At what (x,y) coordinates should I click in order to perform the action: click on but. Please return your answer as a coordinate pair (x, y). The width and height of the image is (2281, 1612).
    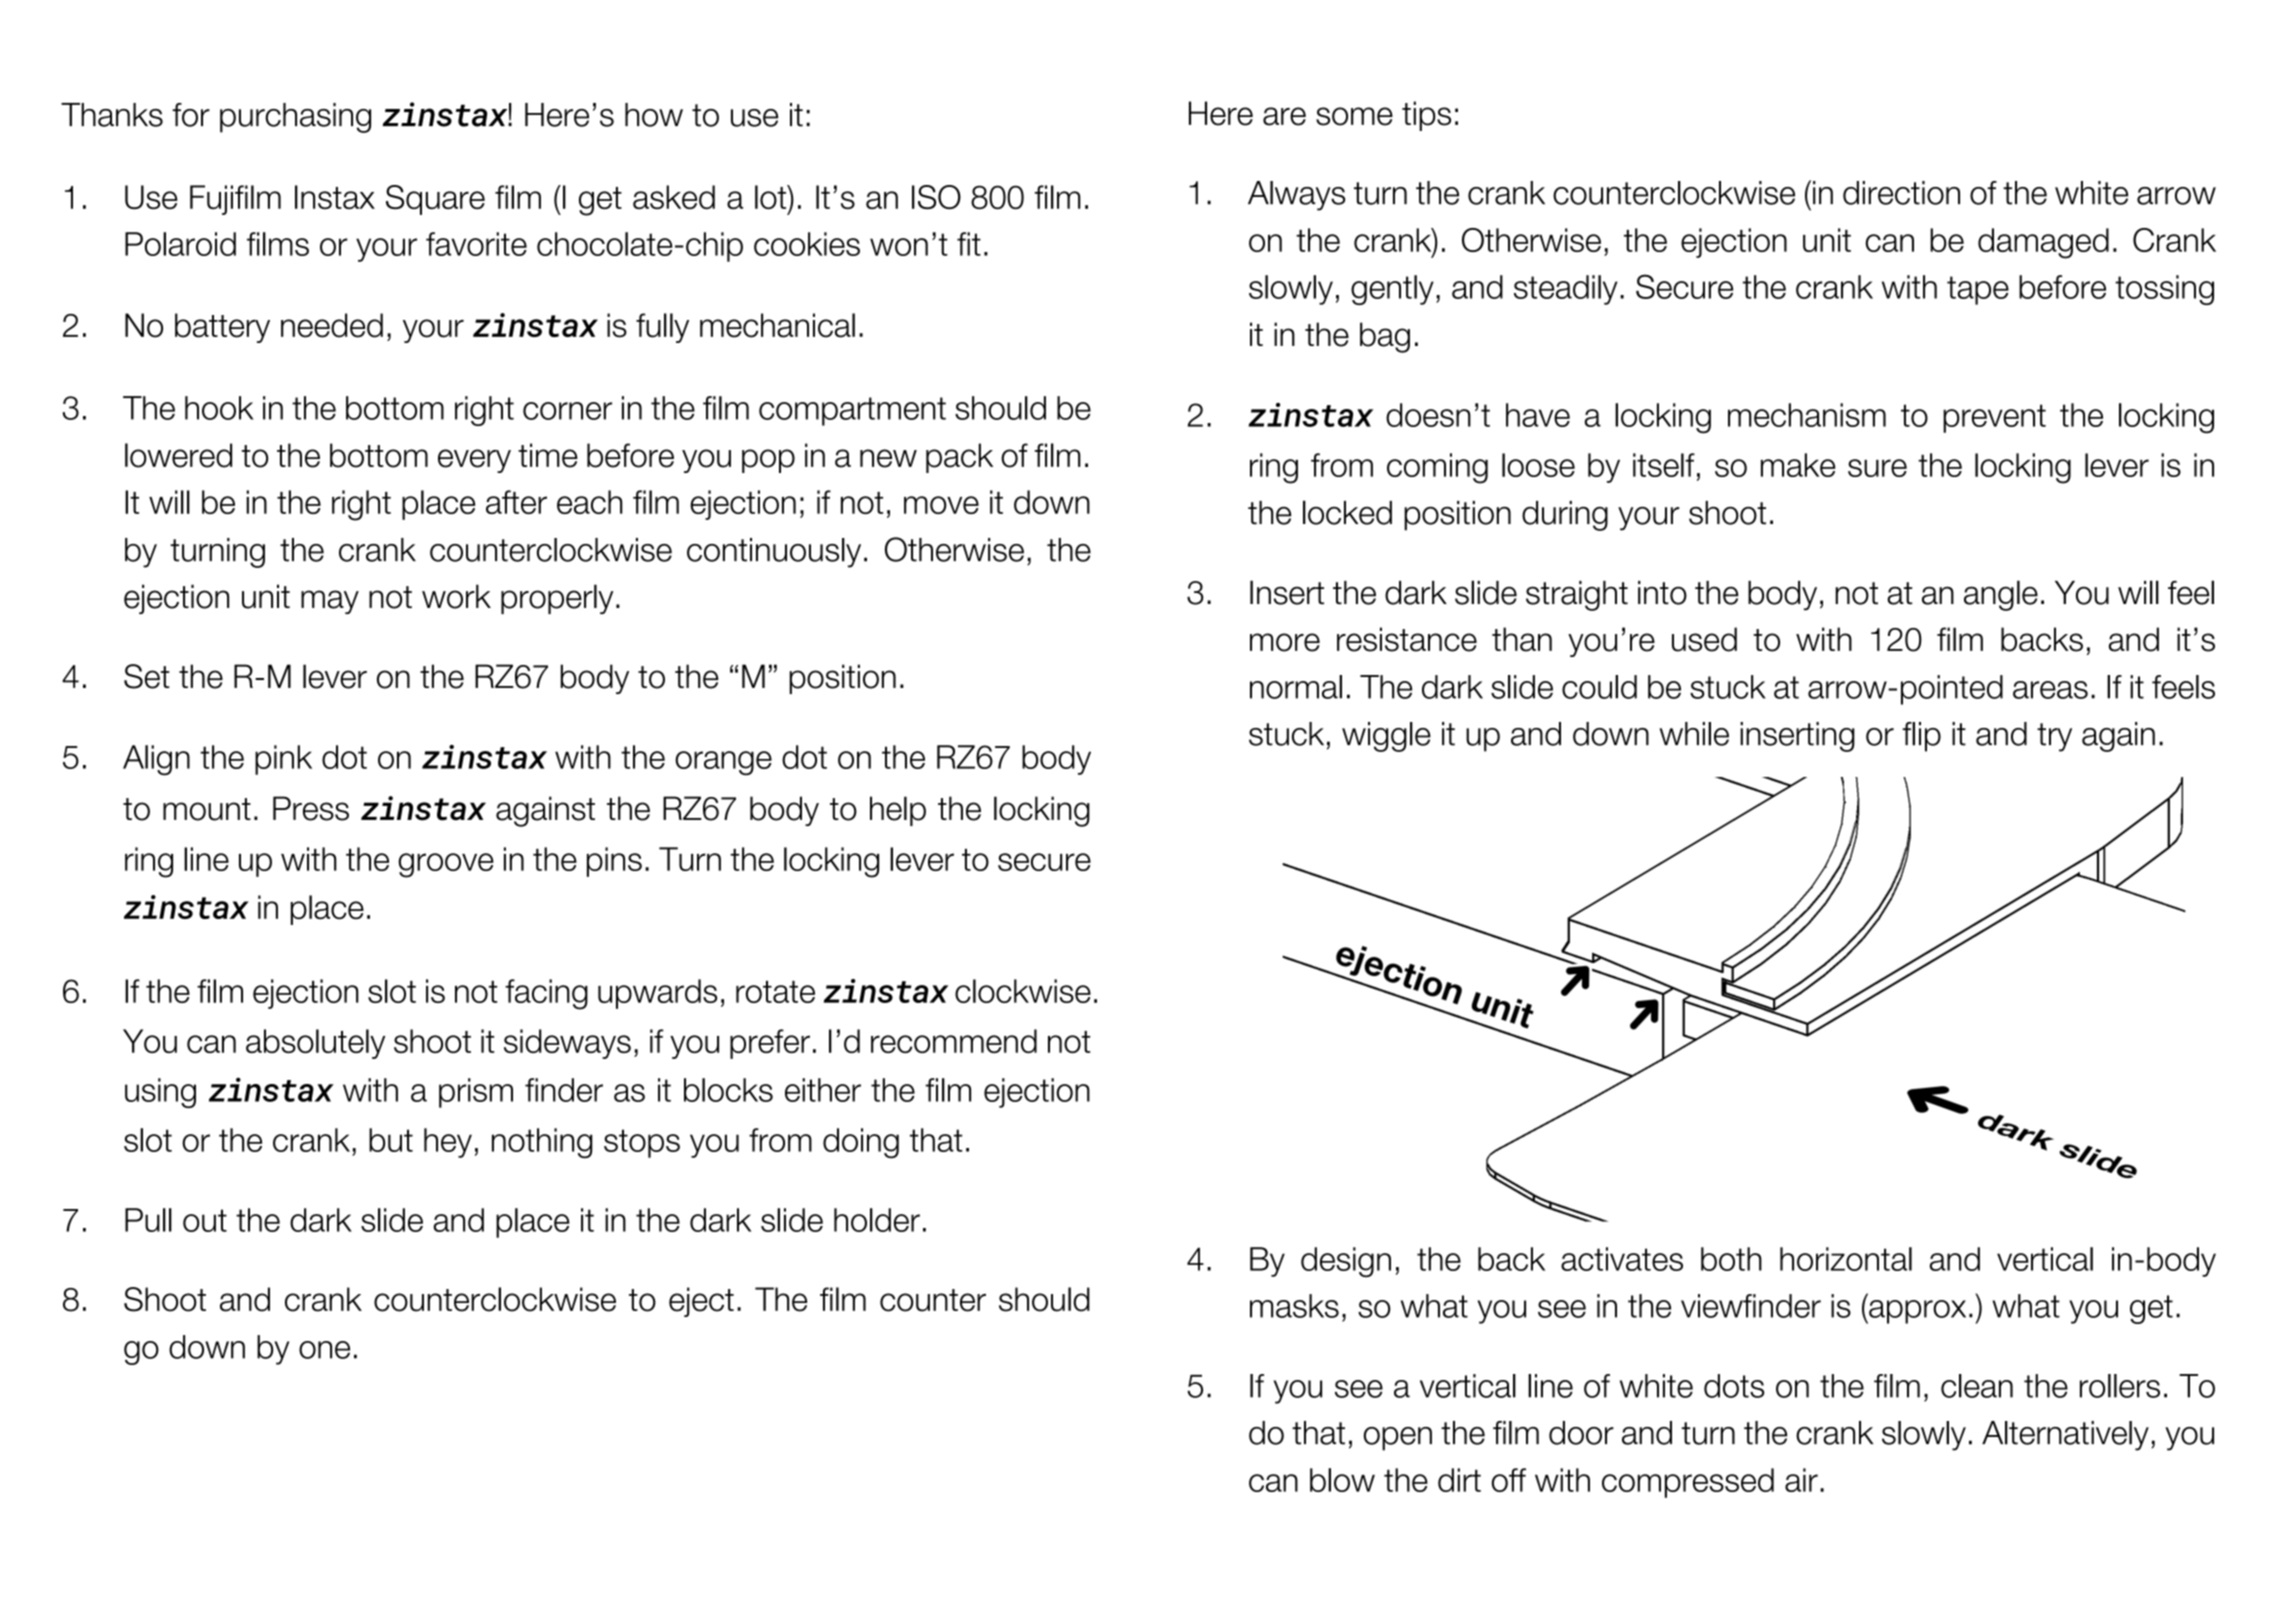
    Looking at the image, I should click on (391, 1140).
